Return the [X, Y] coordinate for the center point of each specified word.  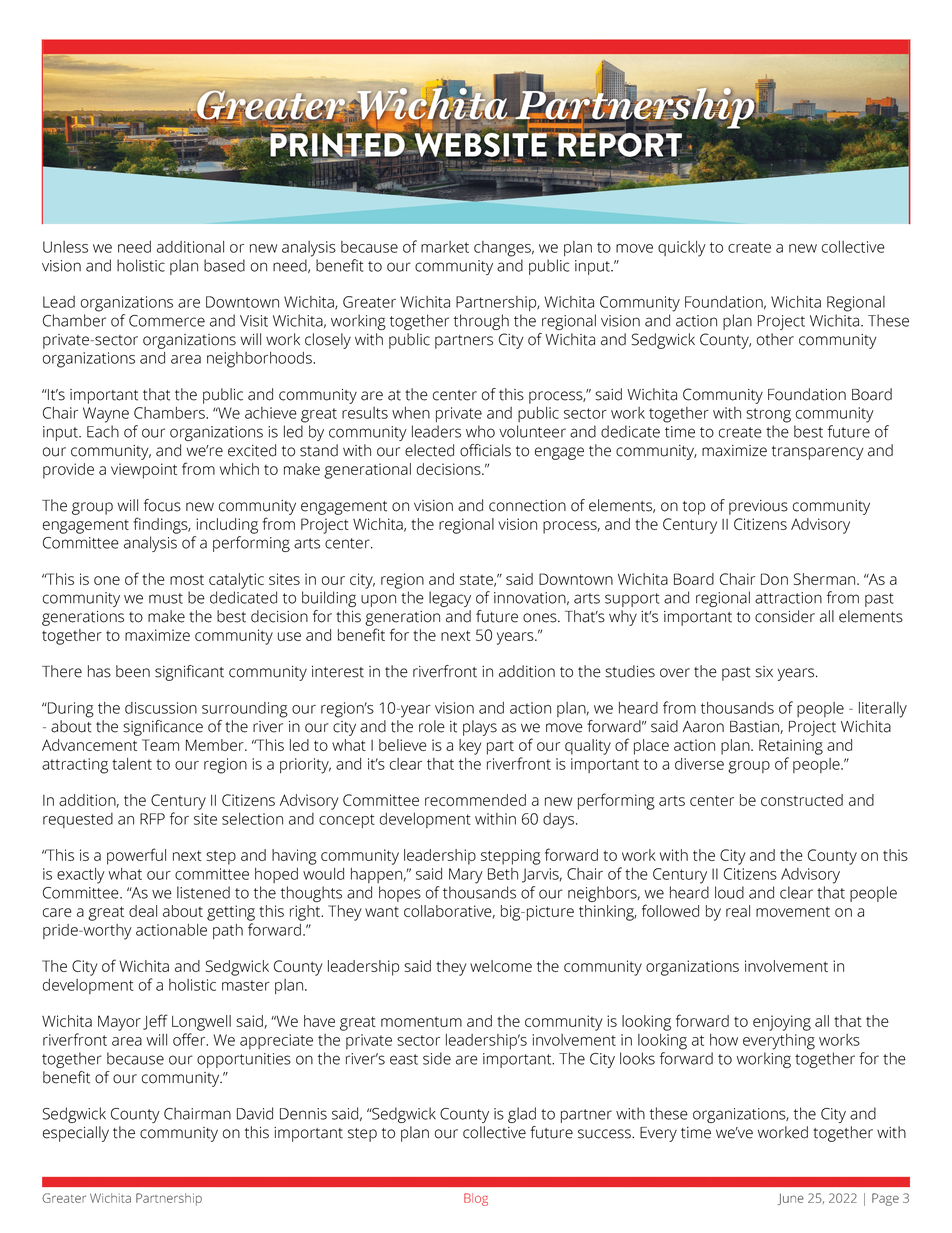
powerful [136, 856]
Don [774, 579]
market [445, 247]
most [187, 579]
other [775, 339]
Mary [466, 876]
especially [76, 1134]
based [224, 265]
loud [729, 892]
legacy [450, 599]
